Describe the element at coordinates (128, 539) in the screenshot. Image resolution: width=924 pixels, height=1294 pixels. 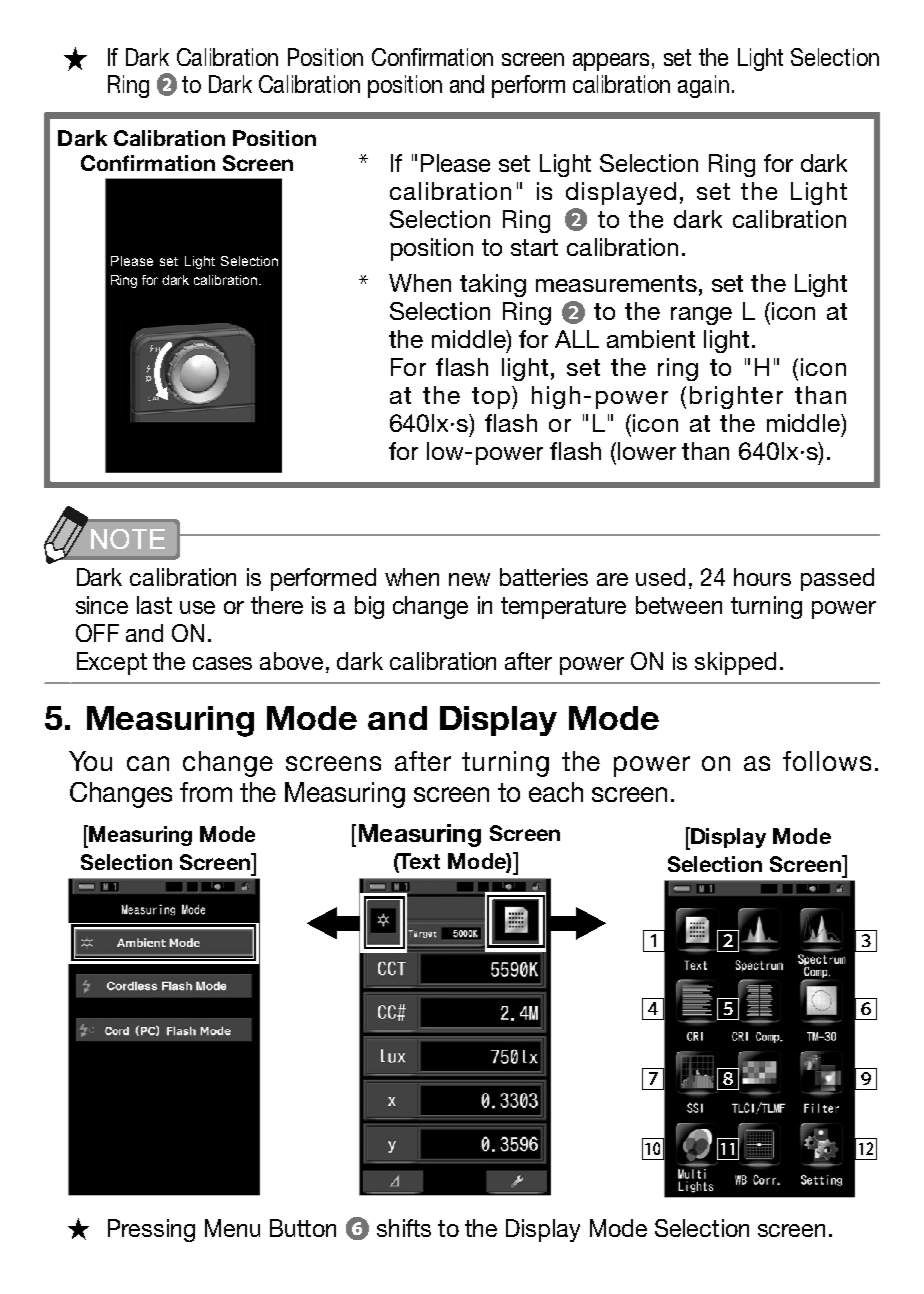
I see `NOTE` at that location.
